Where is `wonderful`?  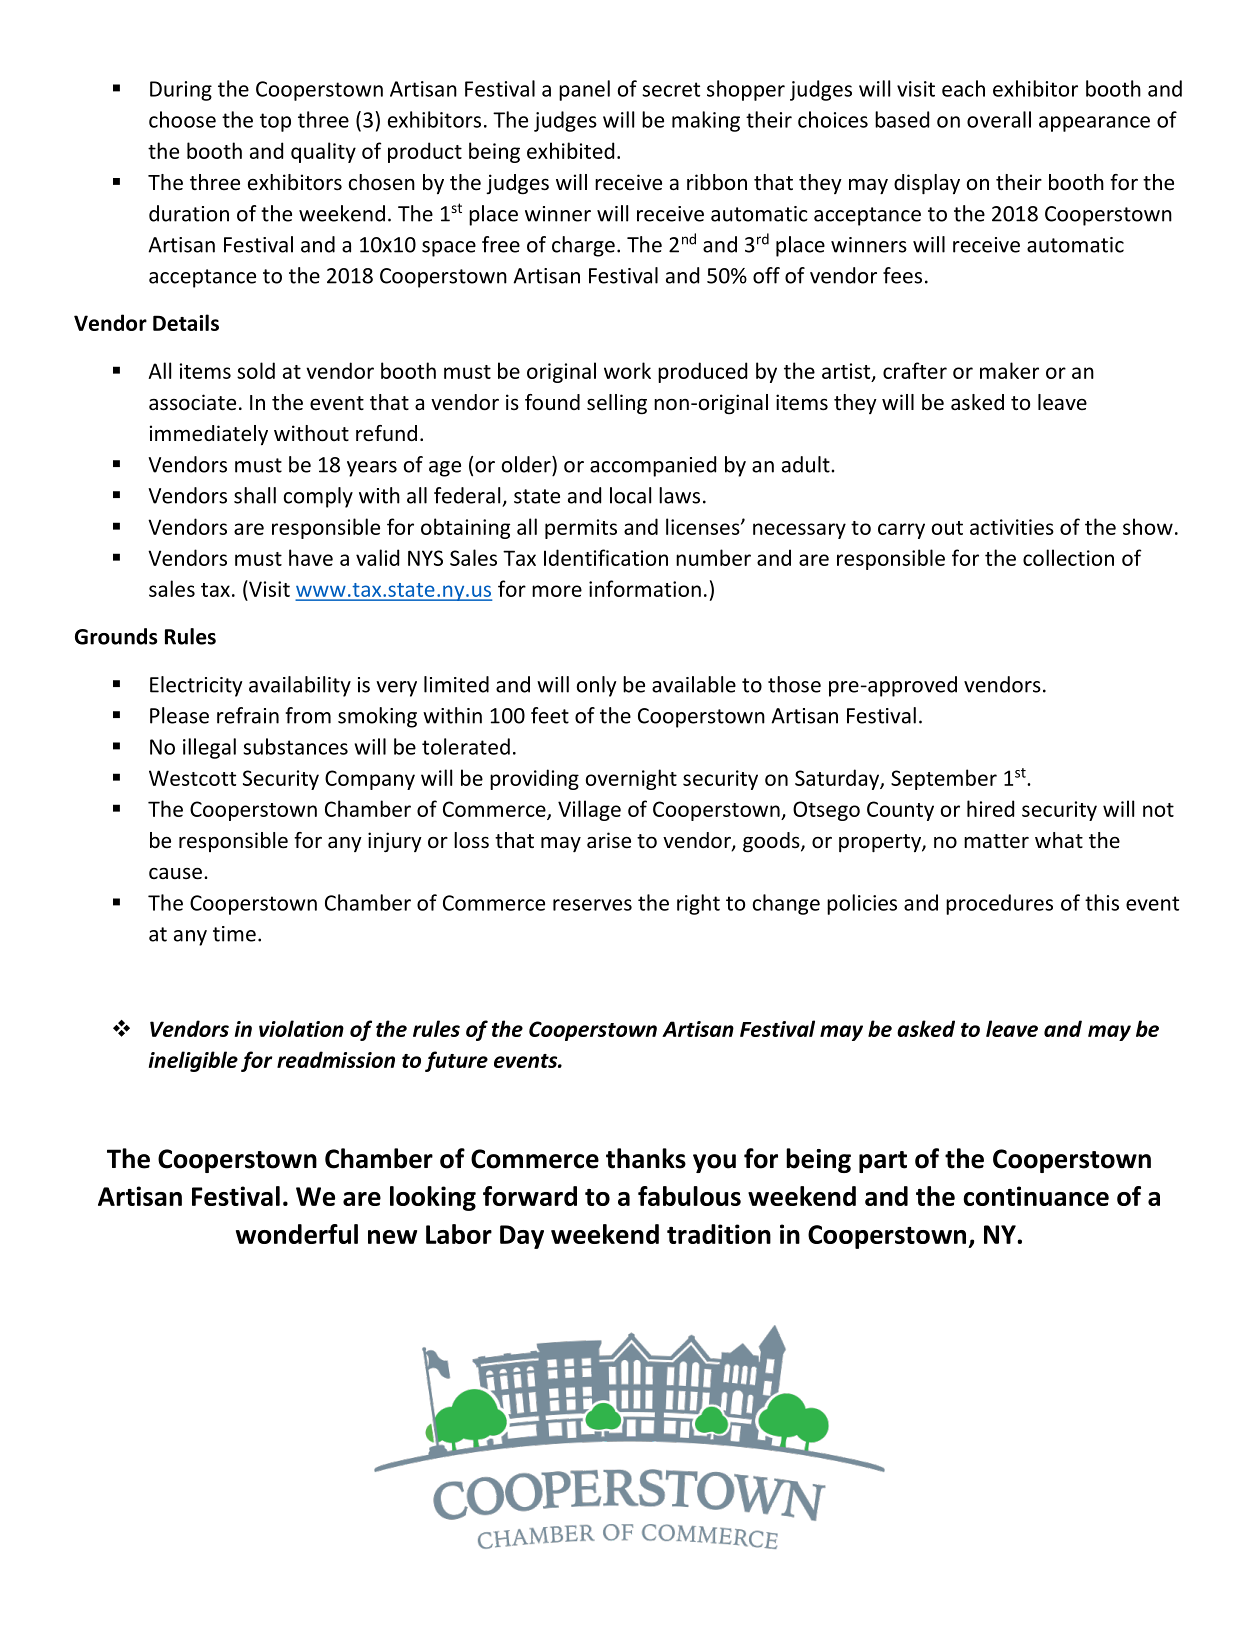 wonderful is located at coordinates (297, 1234).
